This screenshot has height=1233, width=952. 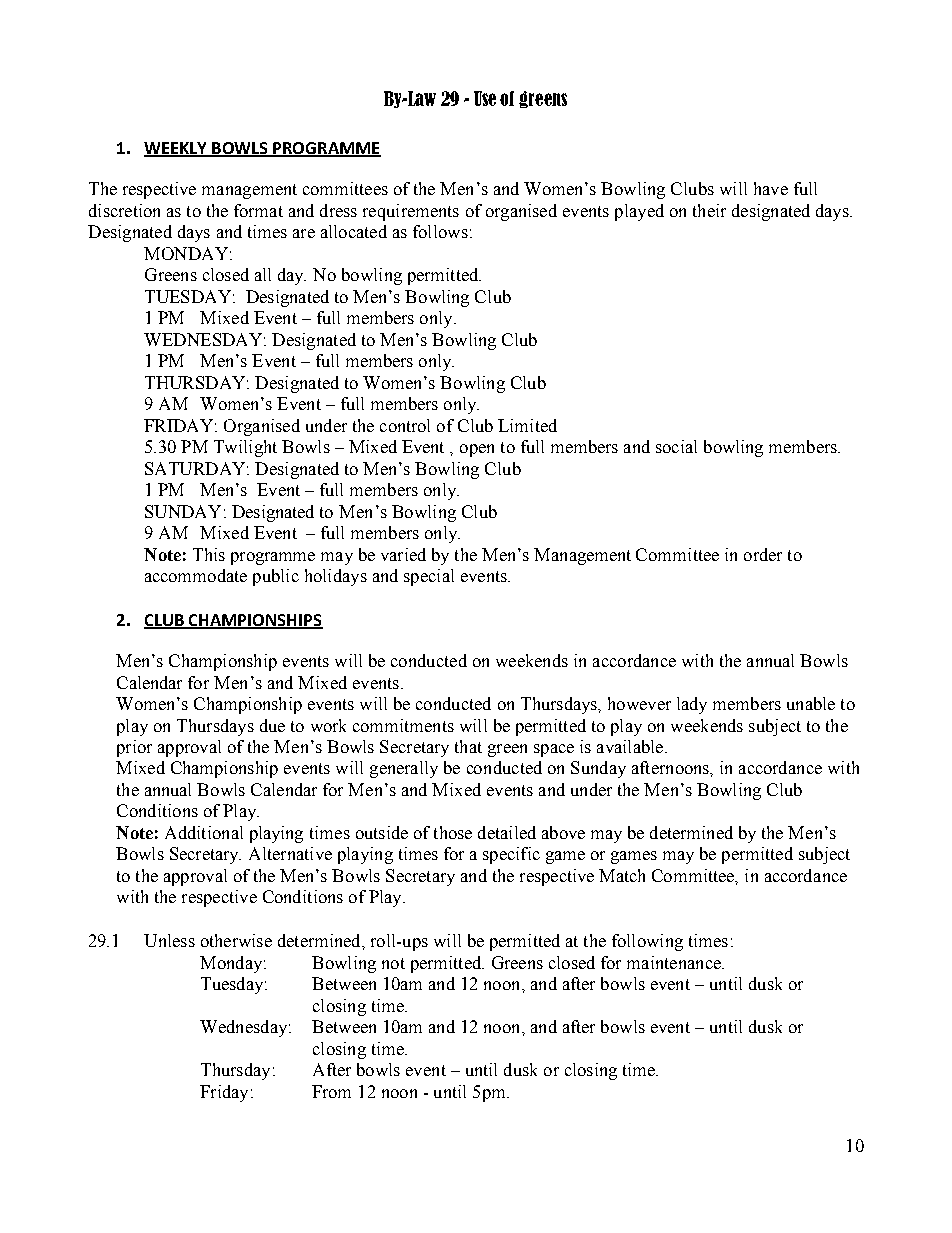 What do you see at coordinates (771, 188) in the screenshot?
I see `have` at bounding box center [771, 188].
